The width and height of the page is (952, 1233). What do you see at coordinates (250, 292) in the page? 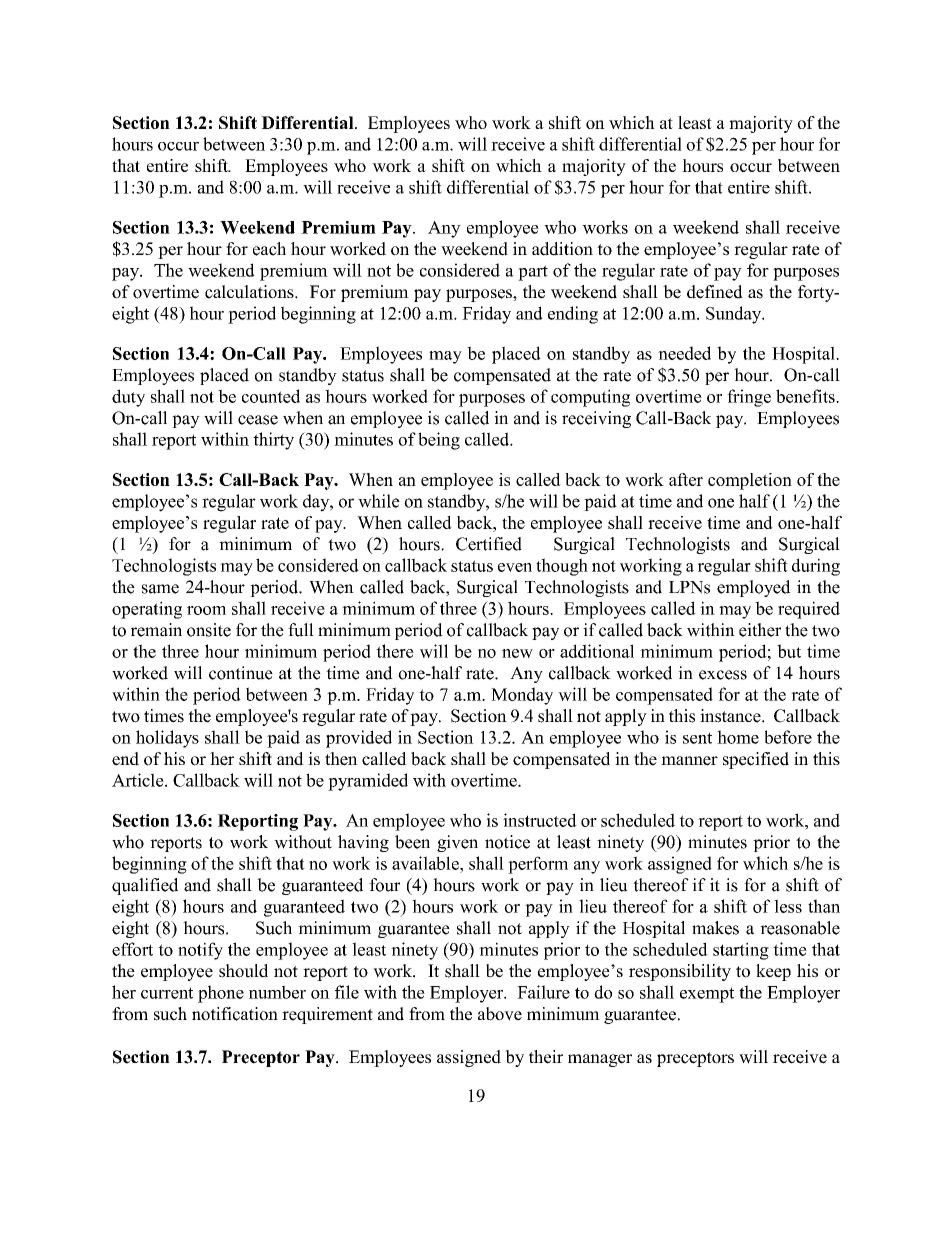
I see `calculations` at bounding box center [250, 292].
